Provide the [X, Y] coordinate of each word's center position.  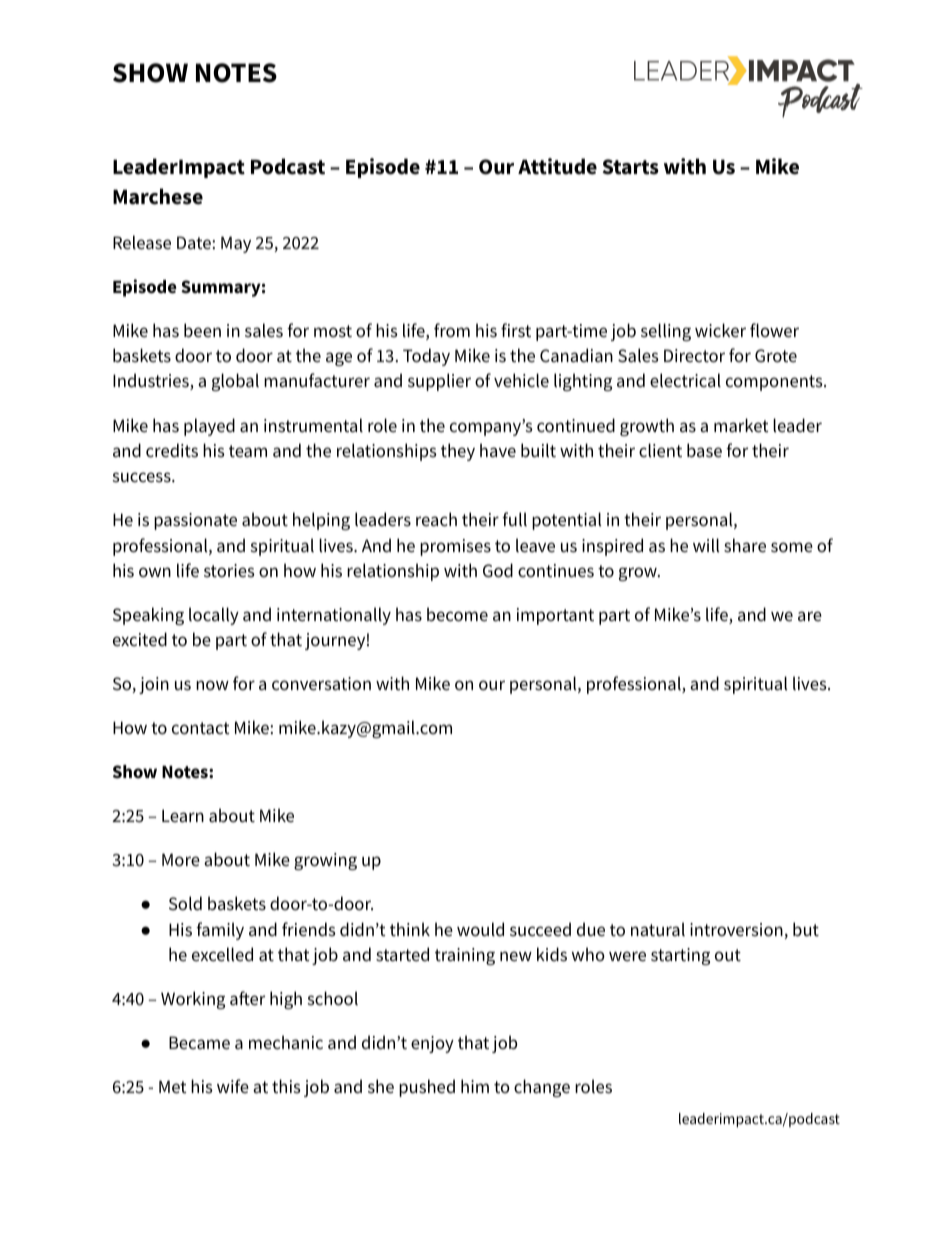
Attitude [557, 166]
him [475, 1086]
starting [680, 956]
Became [199, 1043]
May [236, 244]
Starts [631, 167]
